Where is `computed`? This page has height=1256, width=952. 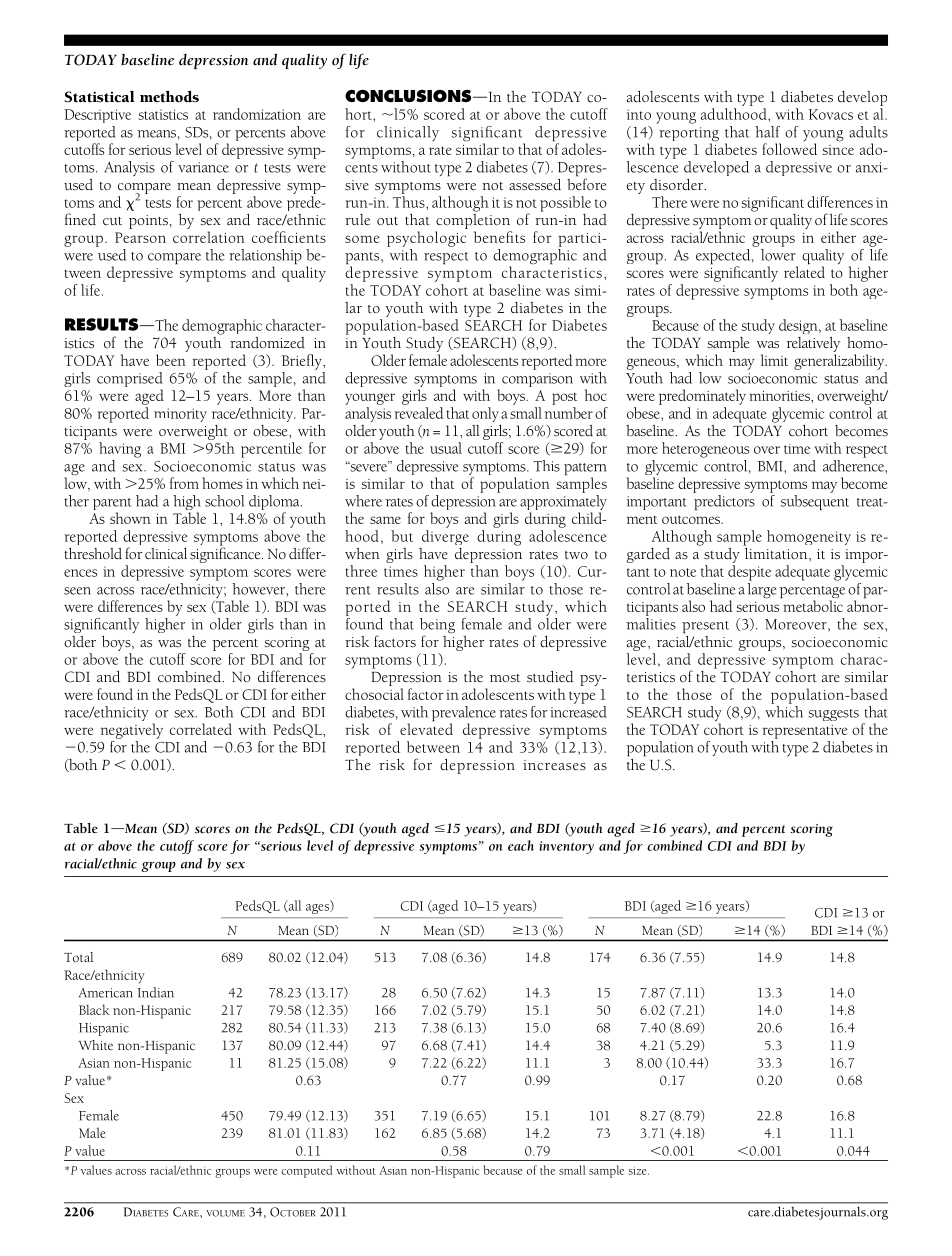 computed is located at coordinates (307, 1171).
